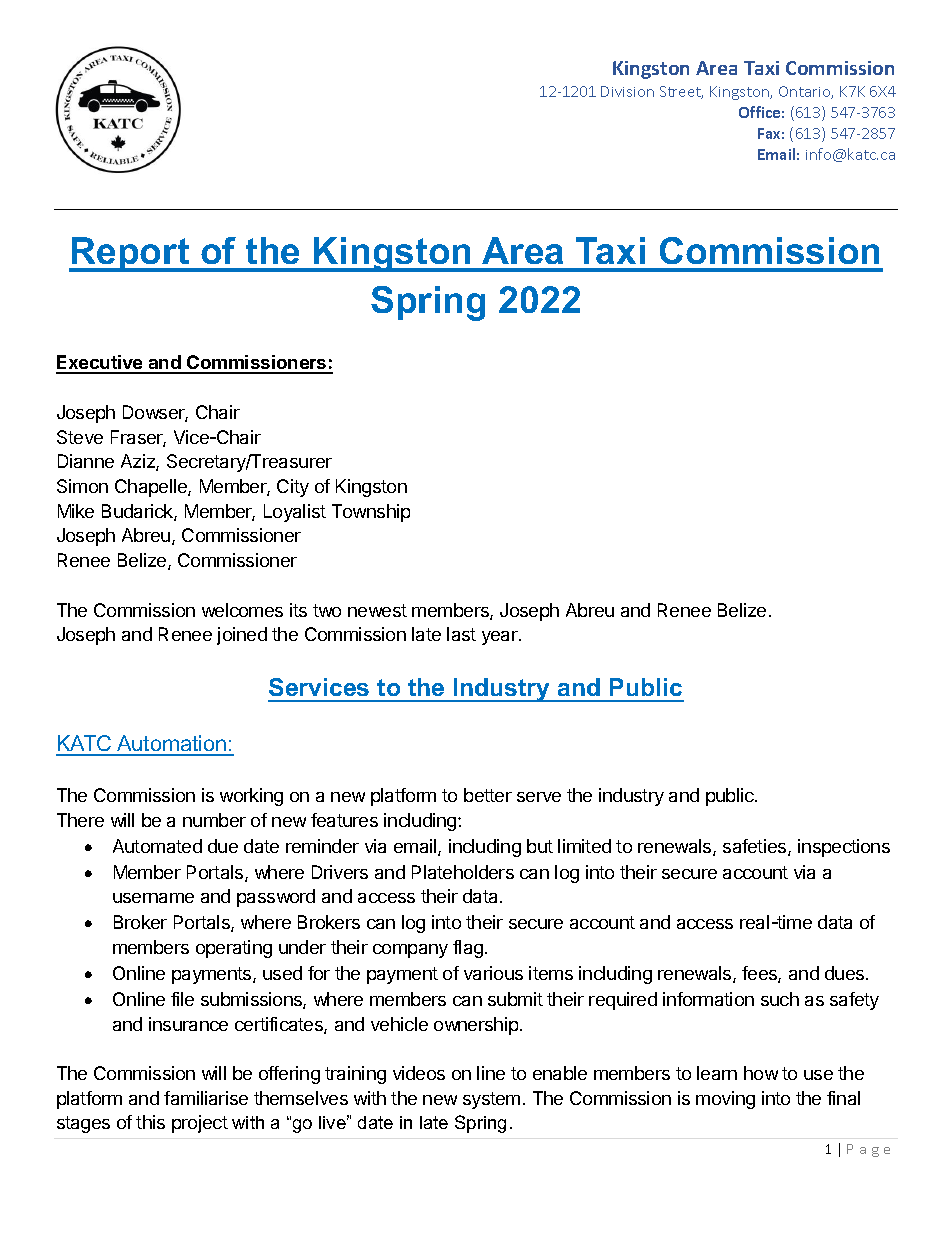 This screenshot has width=952, height=1233. What do you see at coordinates (501, 638) in the screenshot?
I see `year` at bounding box center [501, 638].
